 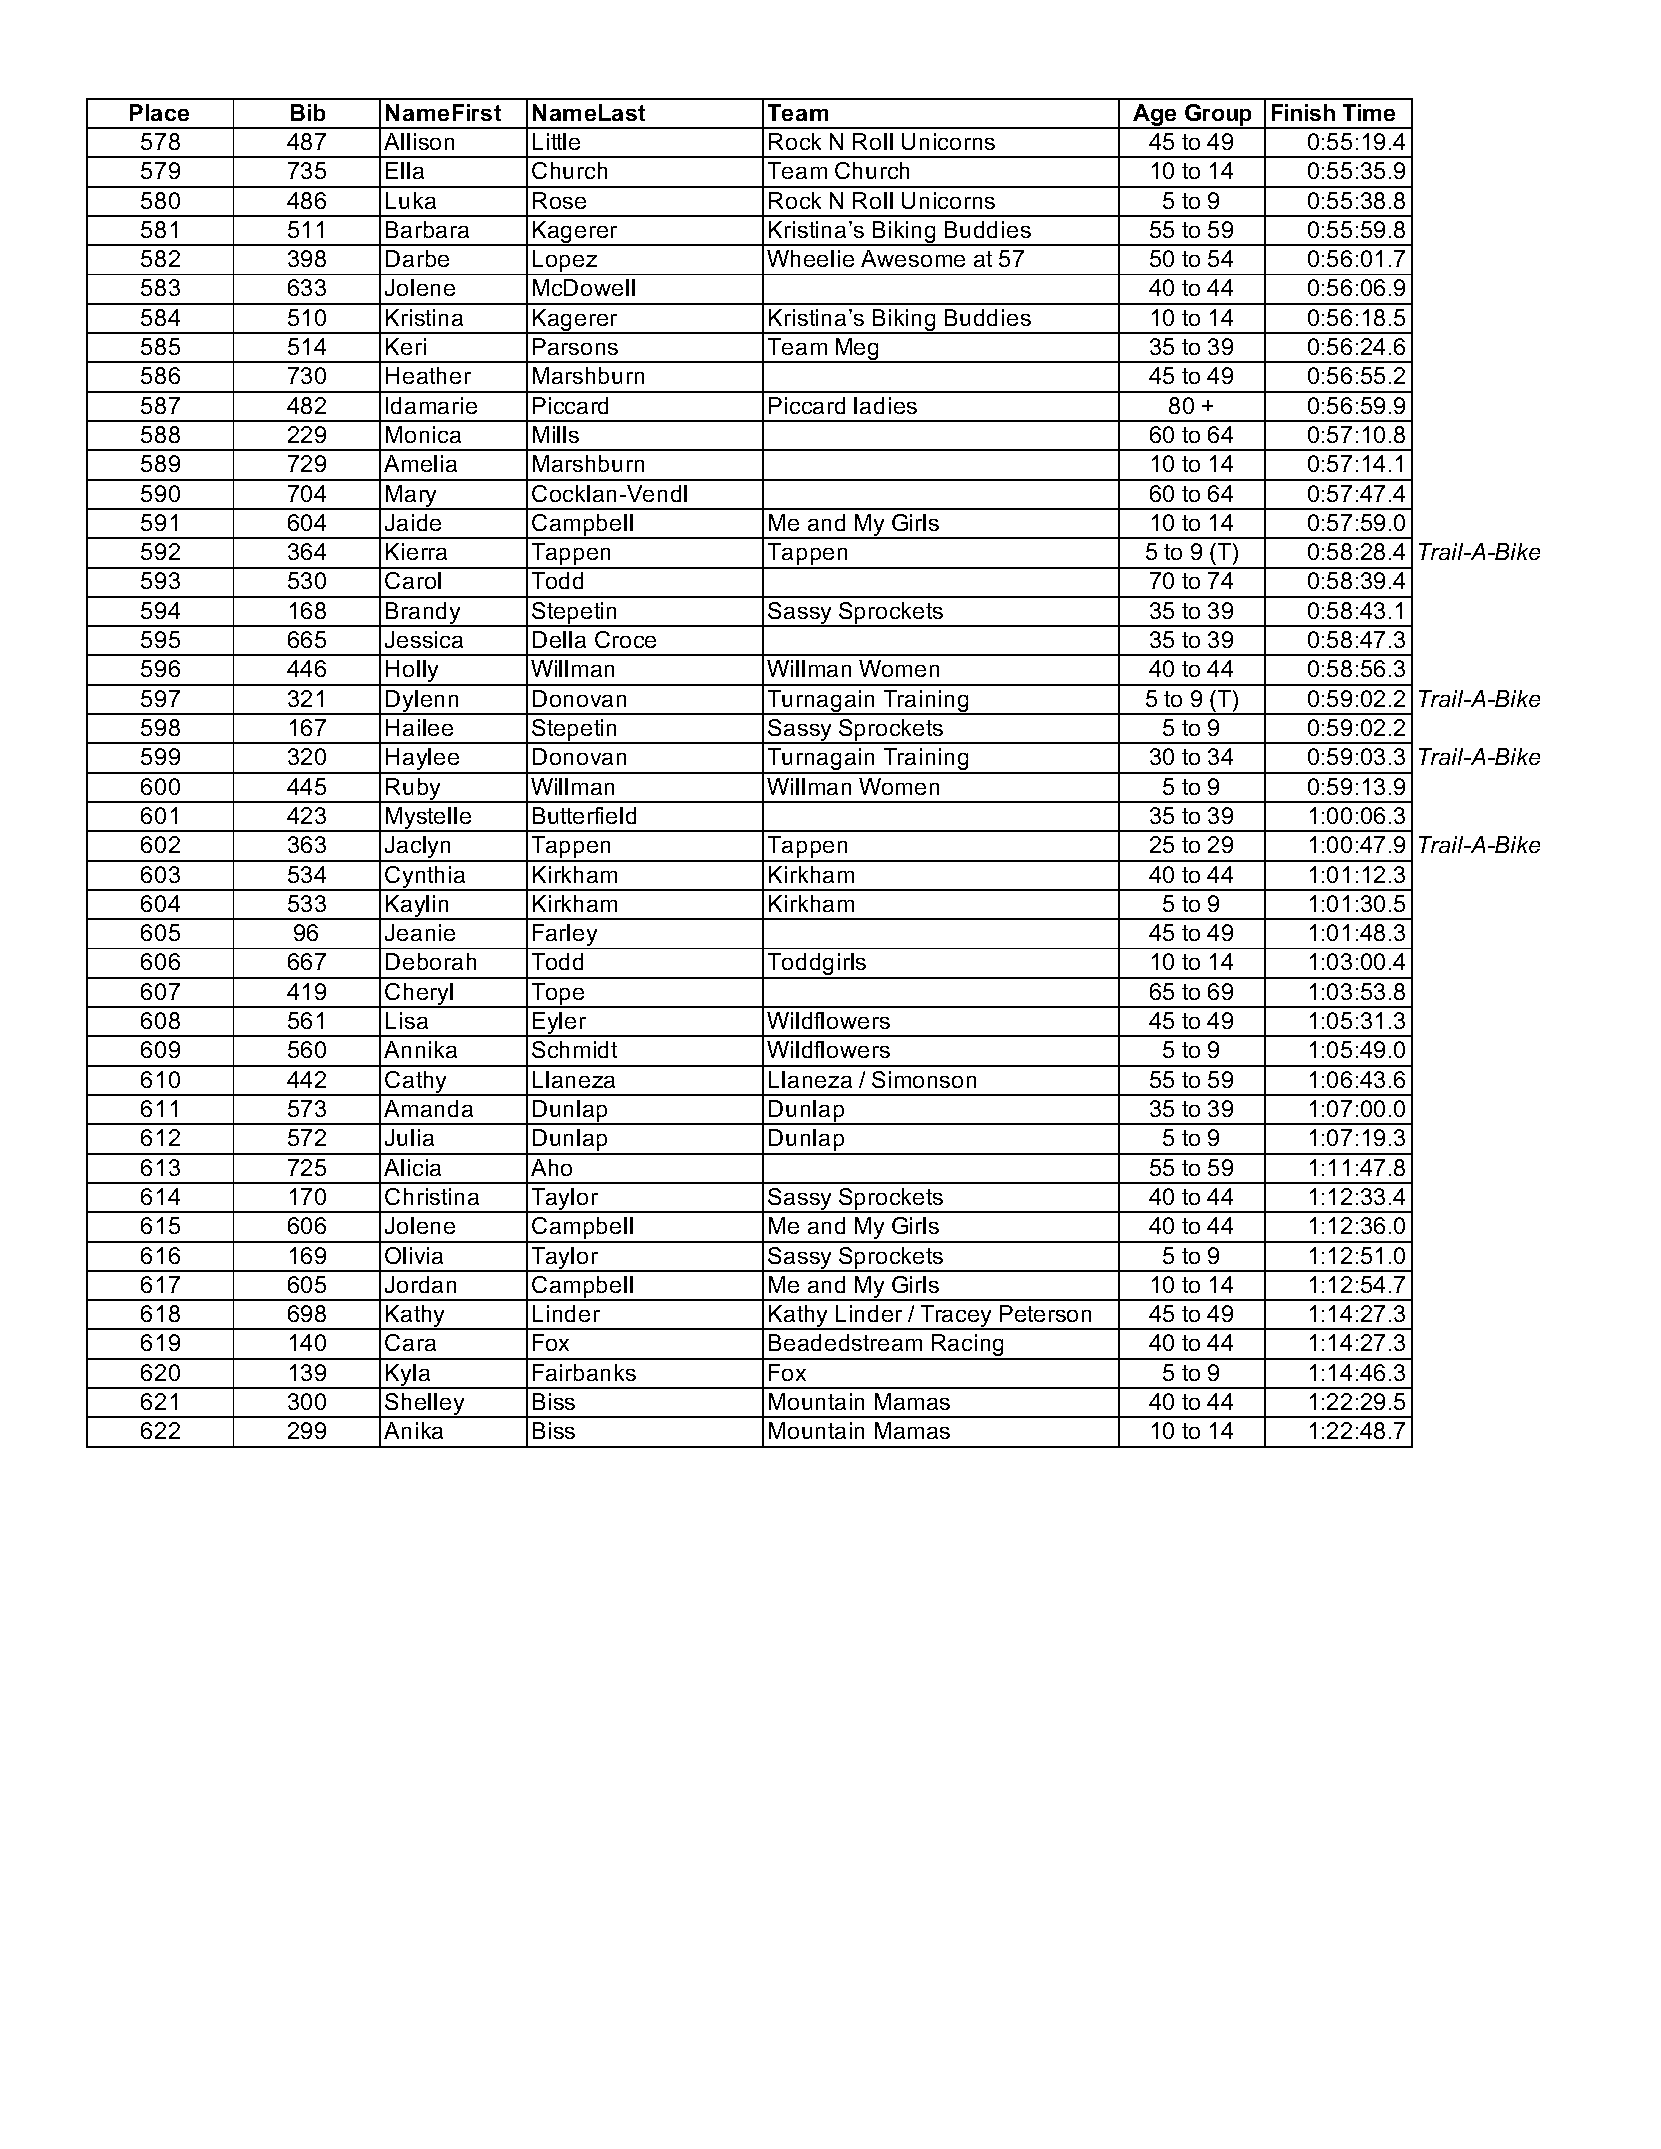 I want to click on Bib, so click(x=308, y=112).
